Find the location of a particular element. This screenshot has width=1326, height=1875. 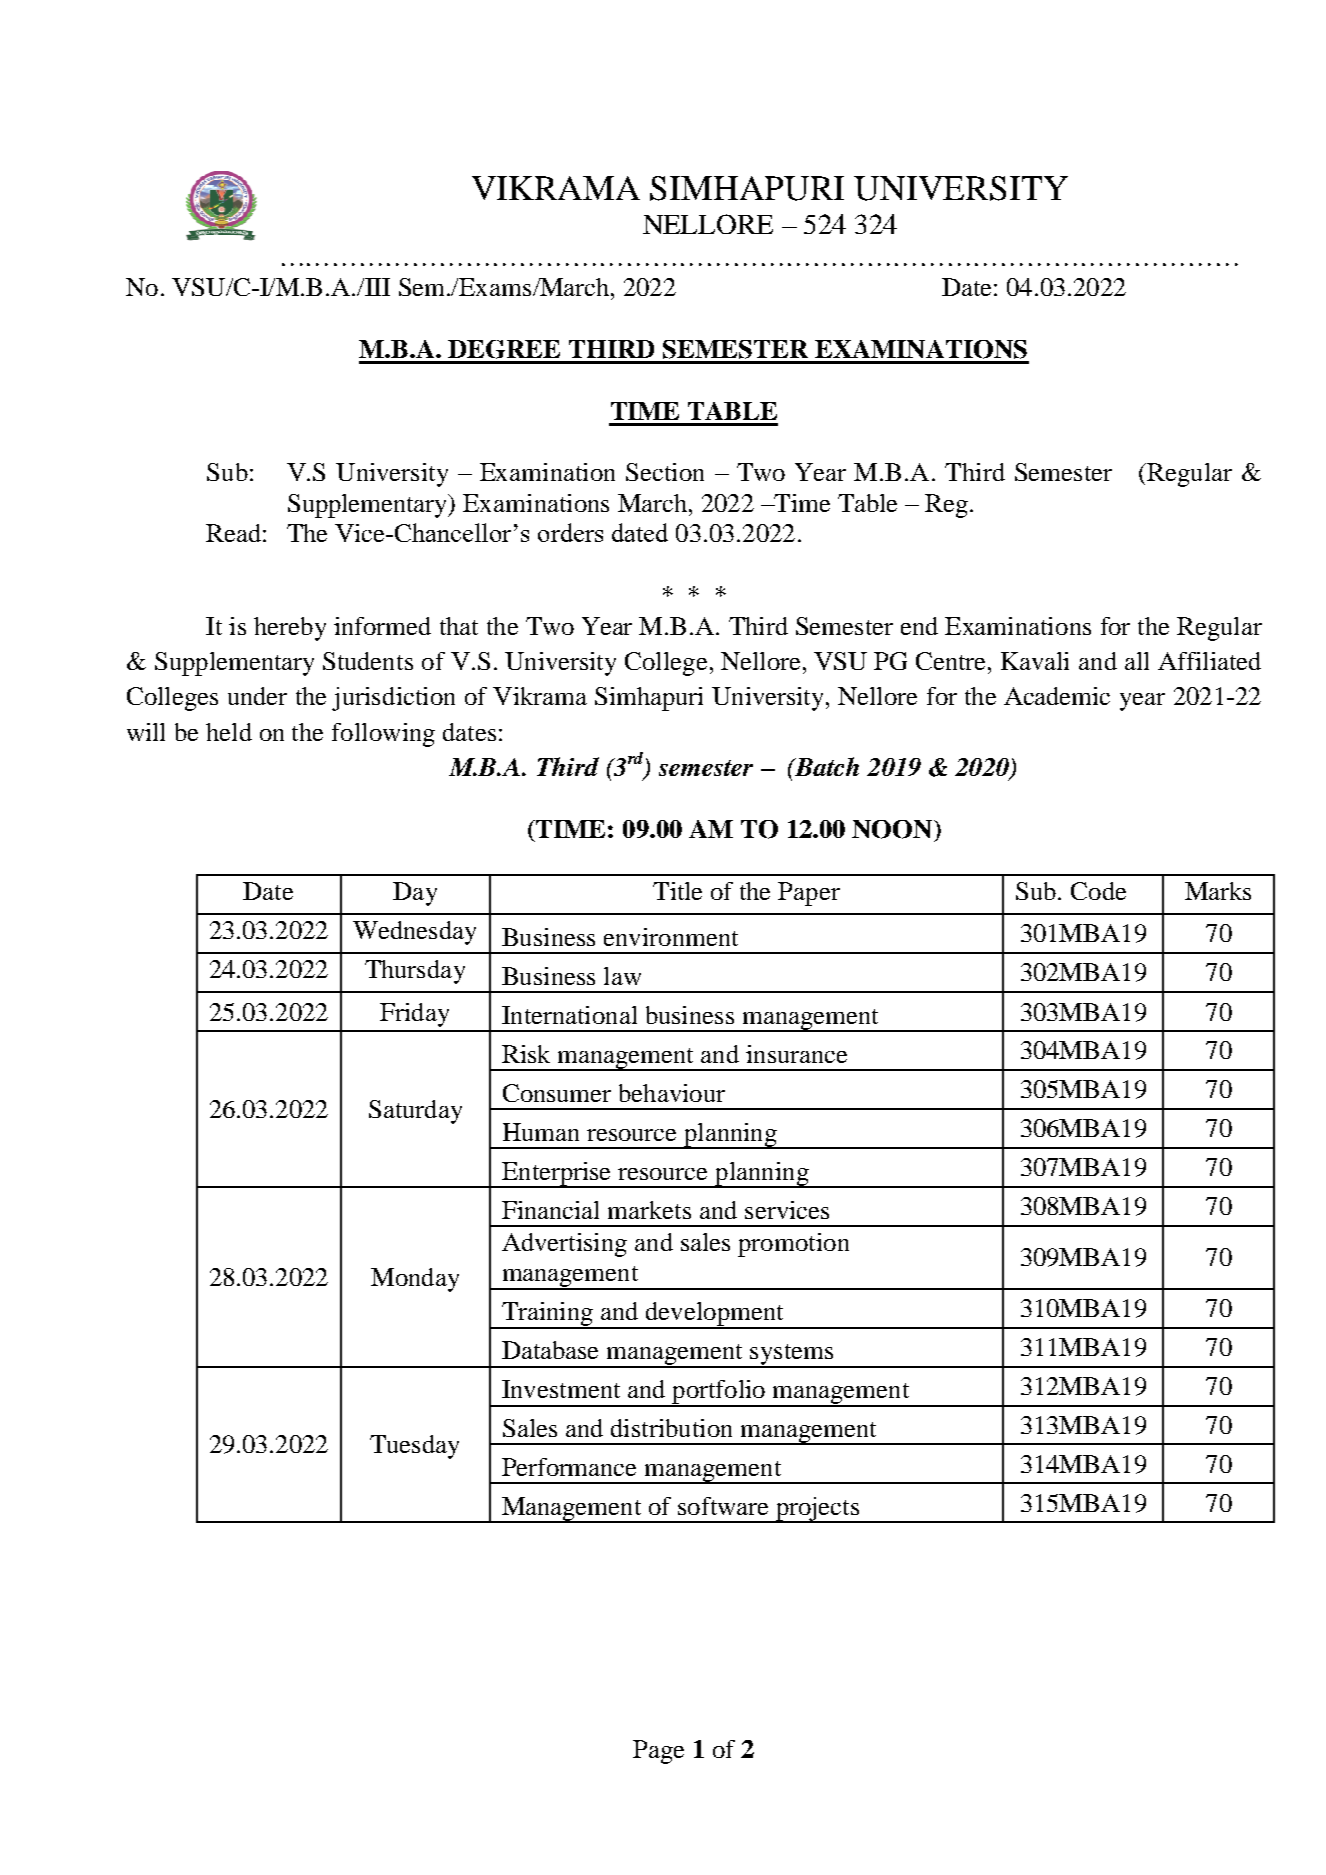

insurance is located at coordinates (796, 1054).
